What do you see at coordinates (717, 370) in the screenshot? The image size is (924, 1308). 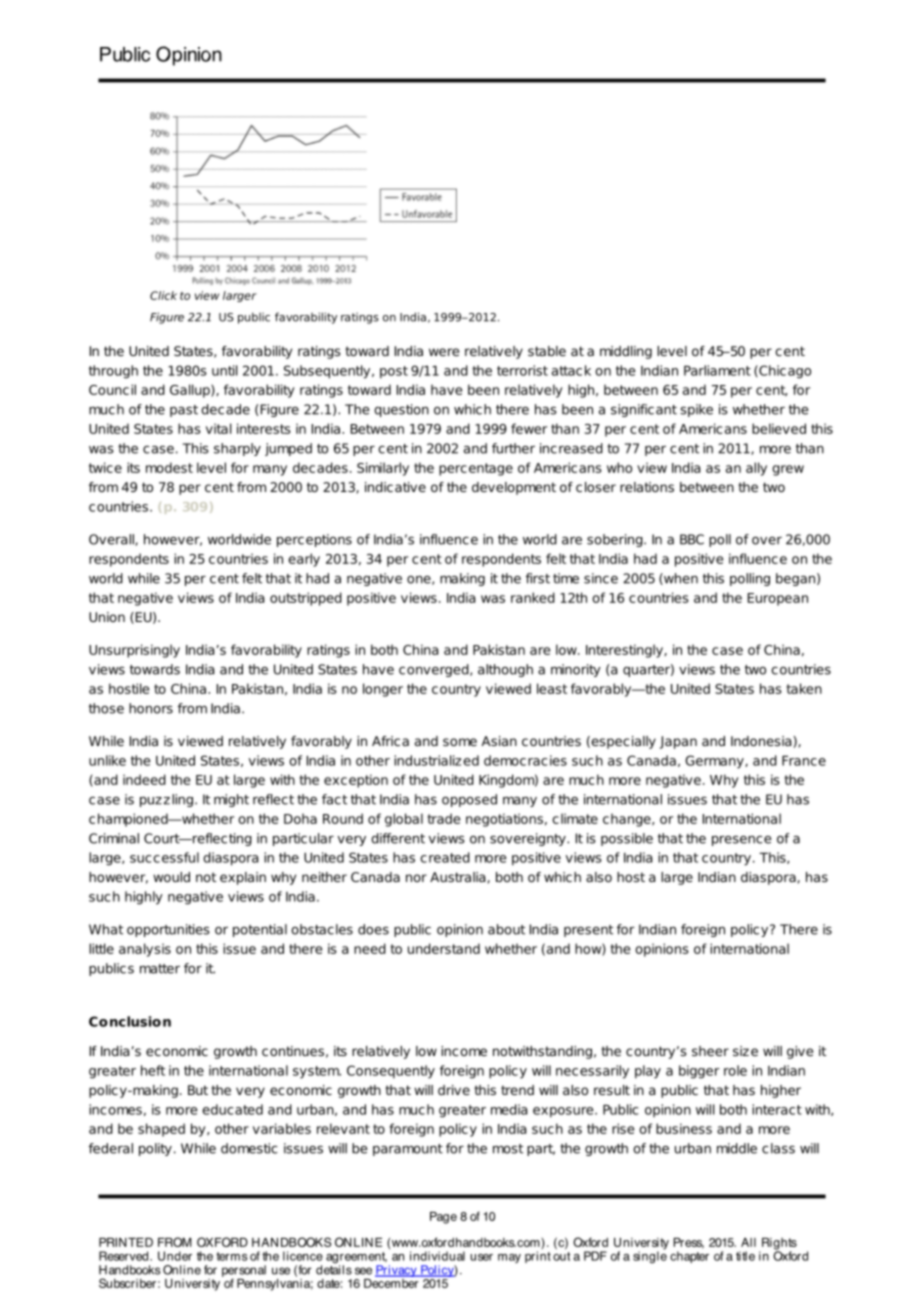 I see `Parliament` at bounding box center [717, 370].
